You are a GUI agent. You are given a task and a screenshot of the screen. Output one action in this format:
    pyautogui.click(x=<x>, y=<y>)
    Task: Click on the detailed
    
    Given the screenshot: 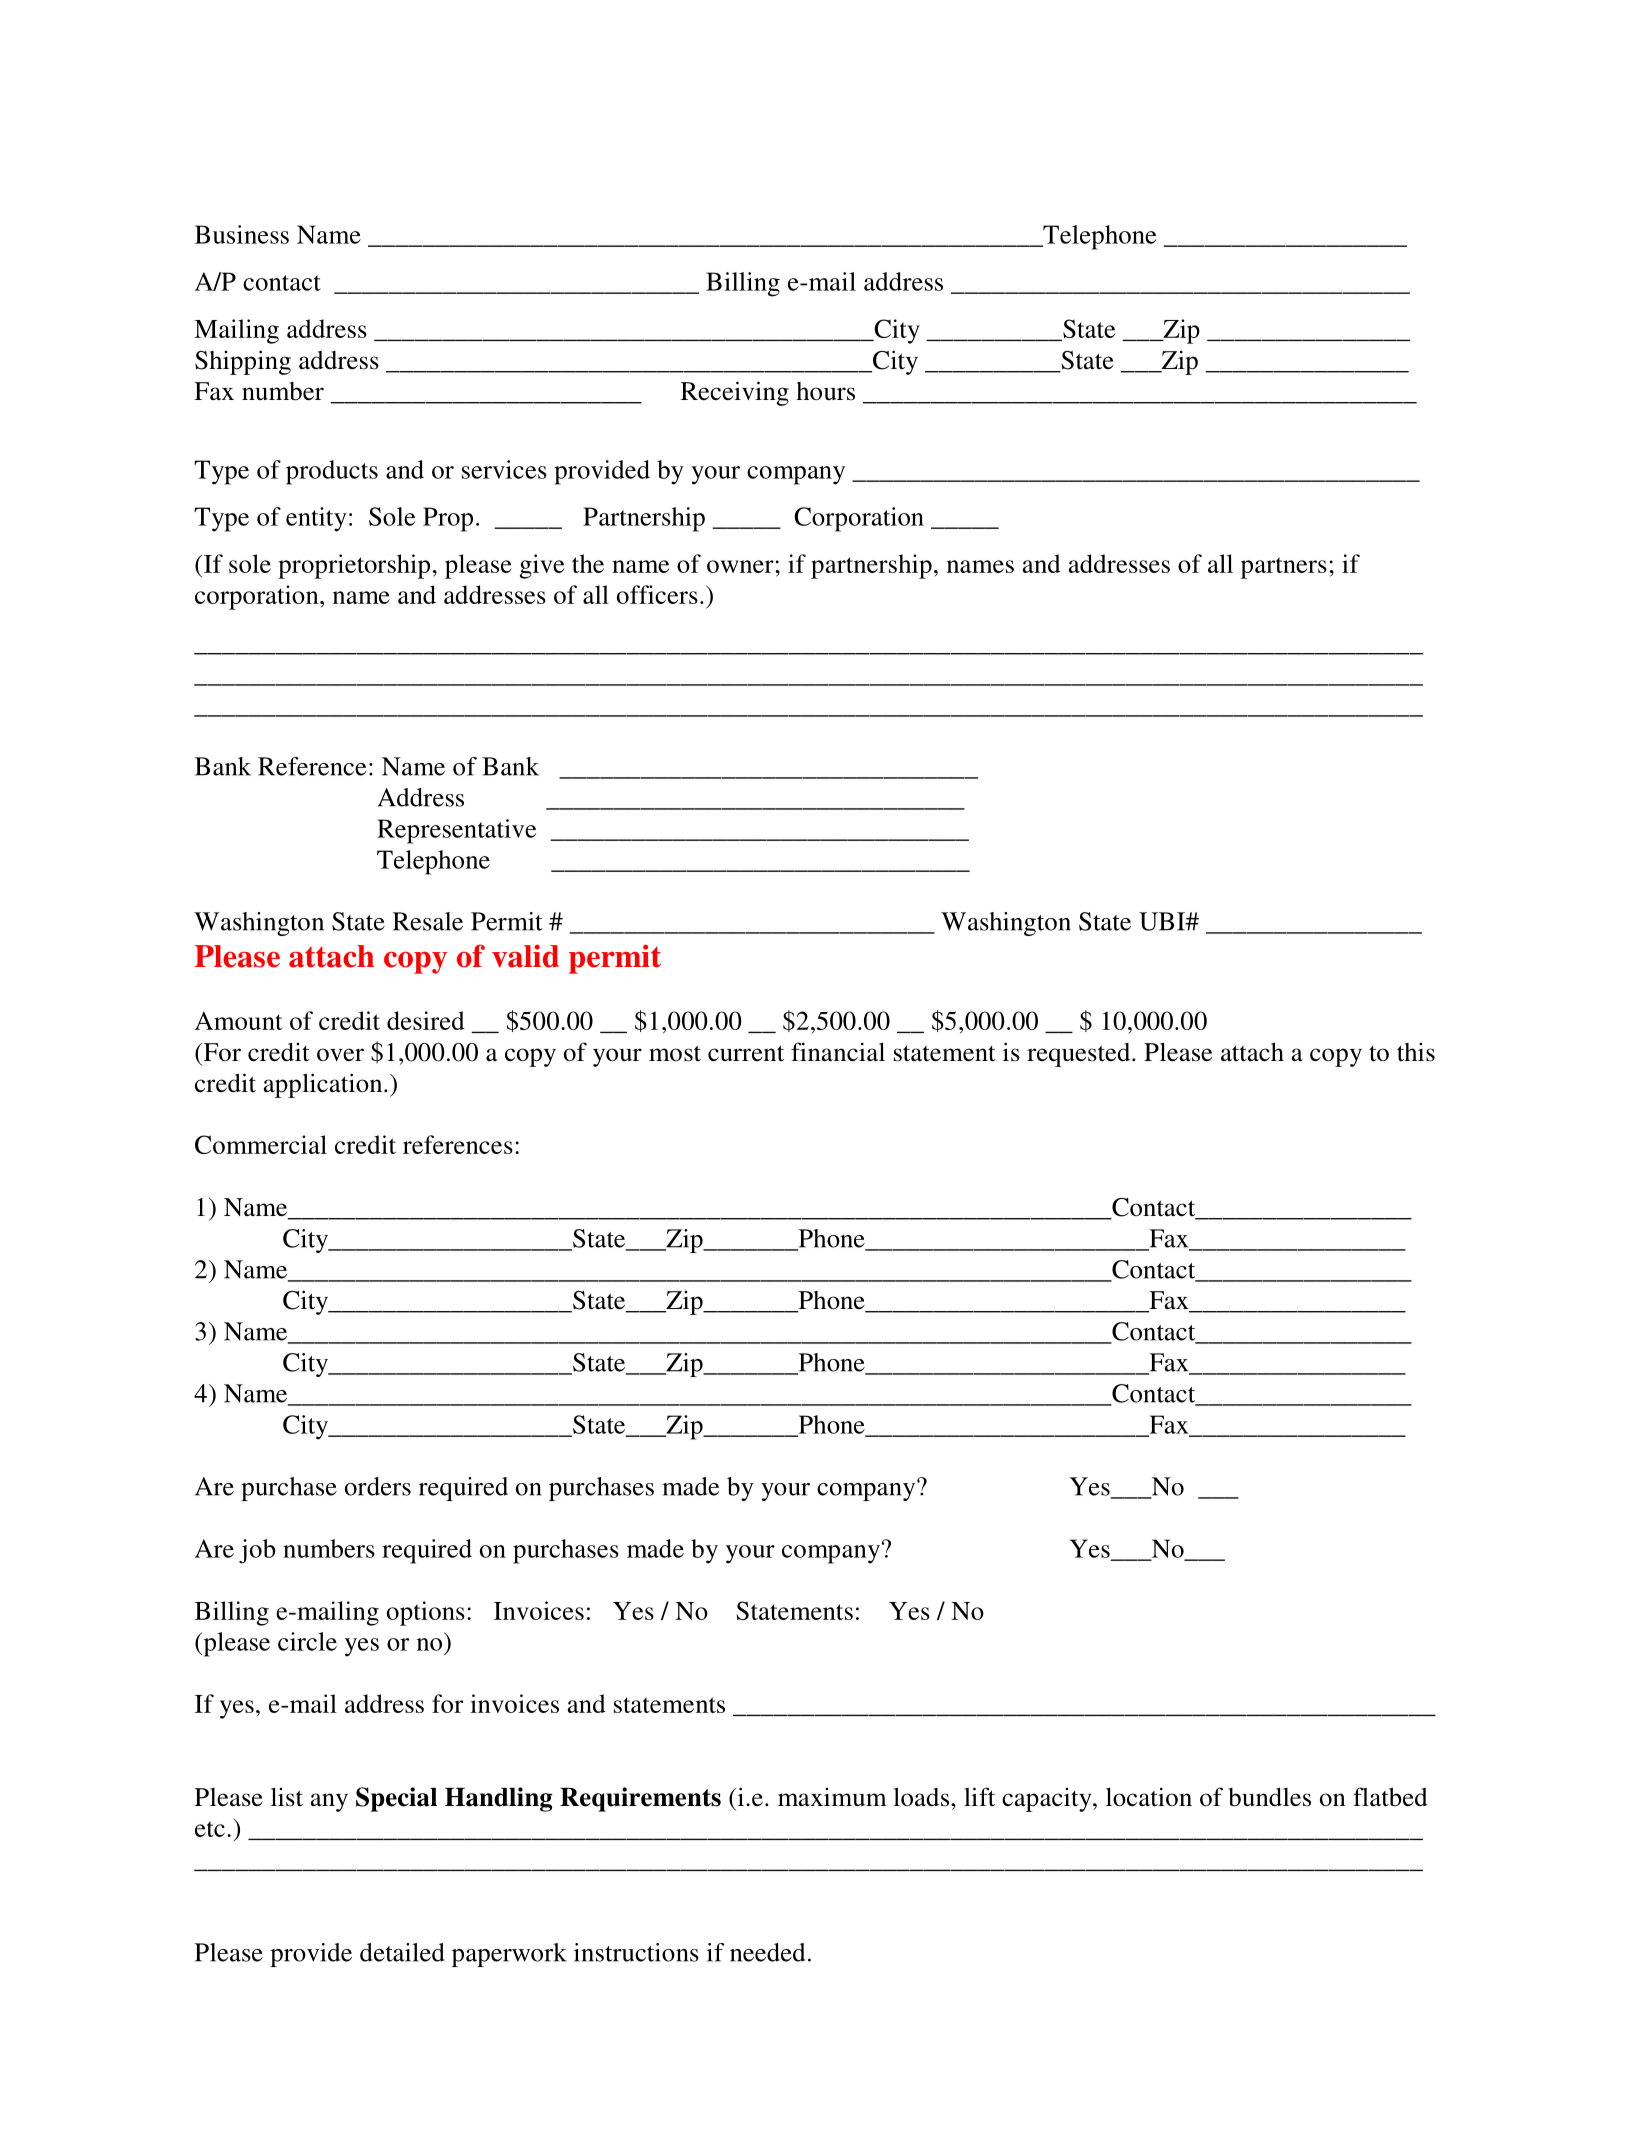 What is the action you would take?
    pyautogui.click(x=402, y=1952)
